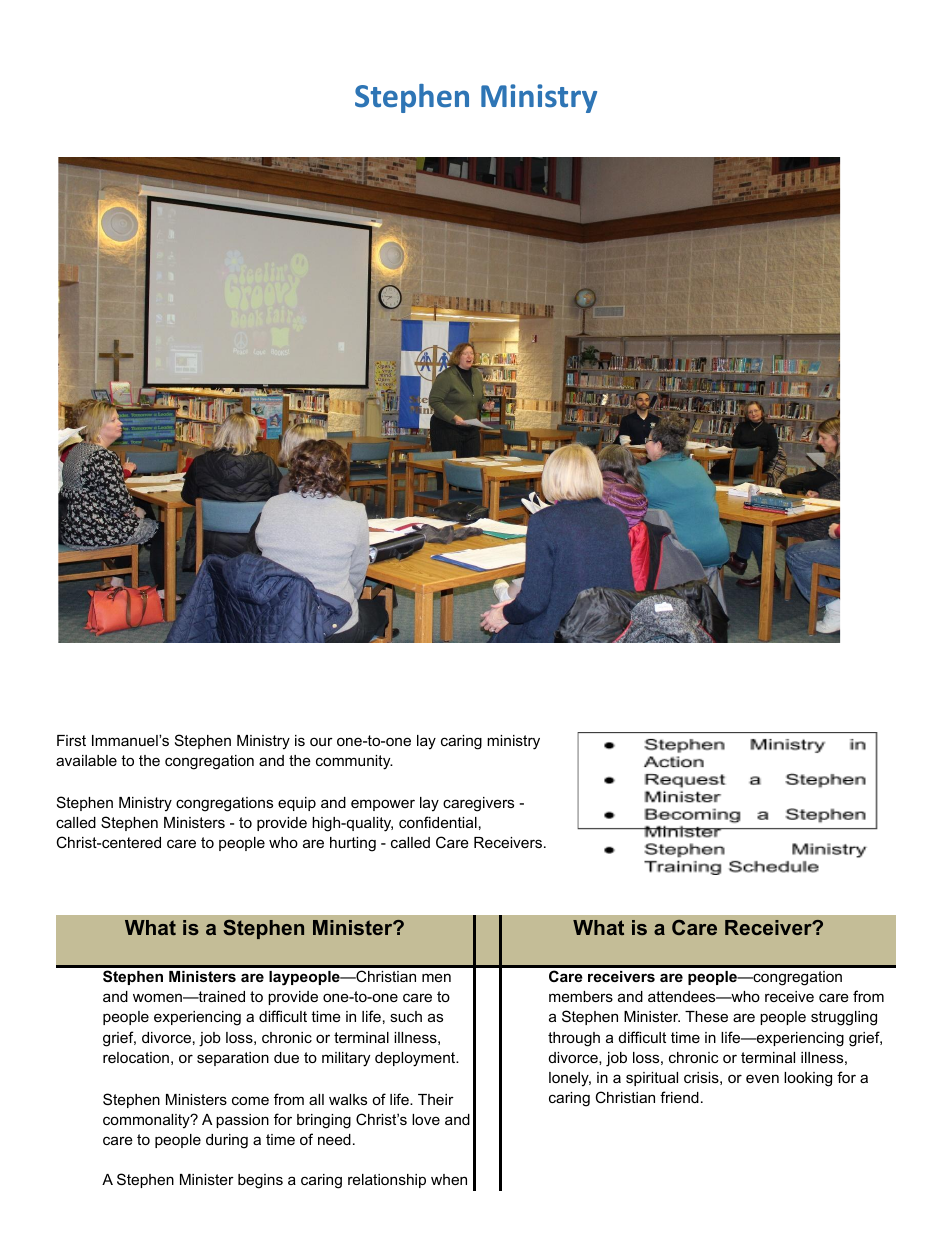 The height and width of the document is (1233, 952). Describe the element at coordinates (136, 1057) in the document. I see `relocation` at that location.
